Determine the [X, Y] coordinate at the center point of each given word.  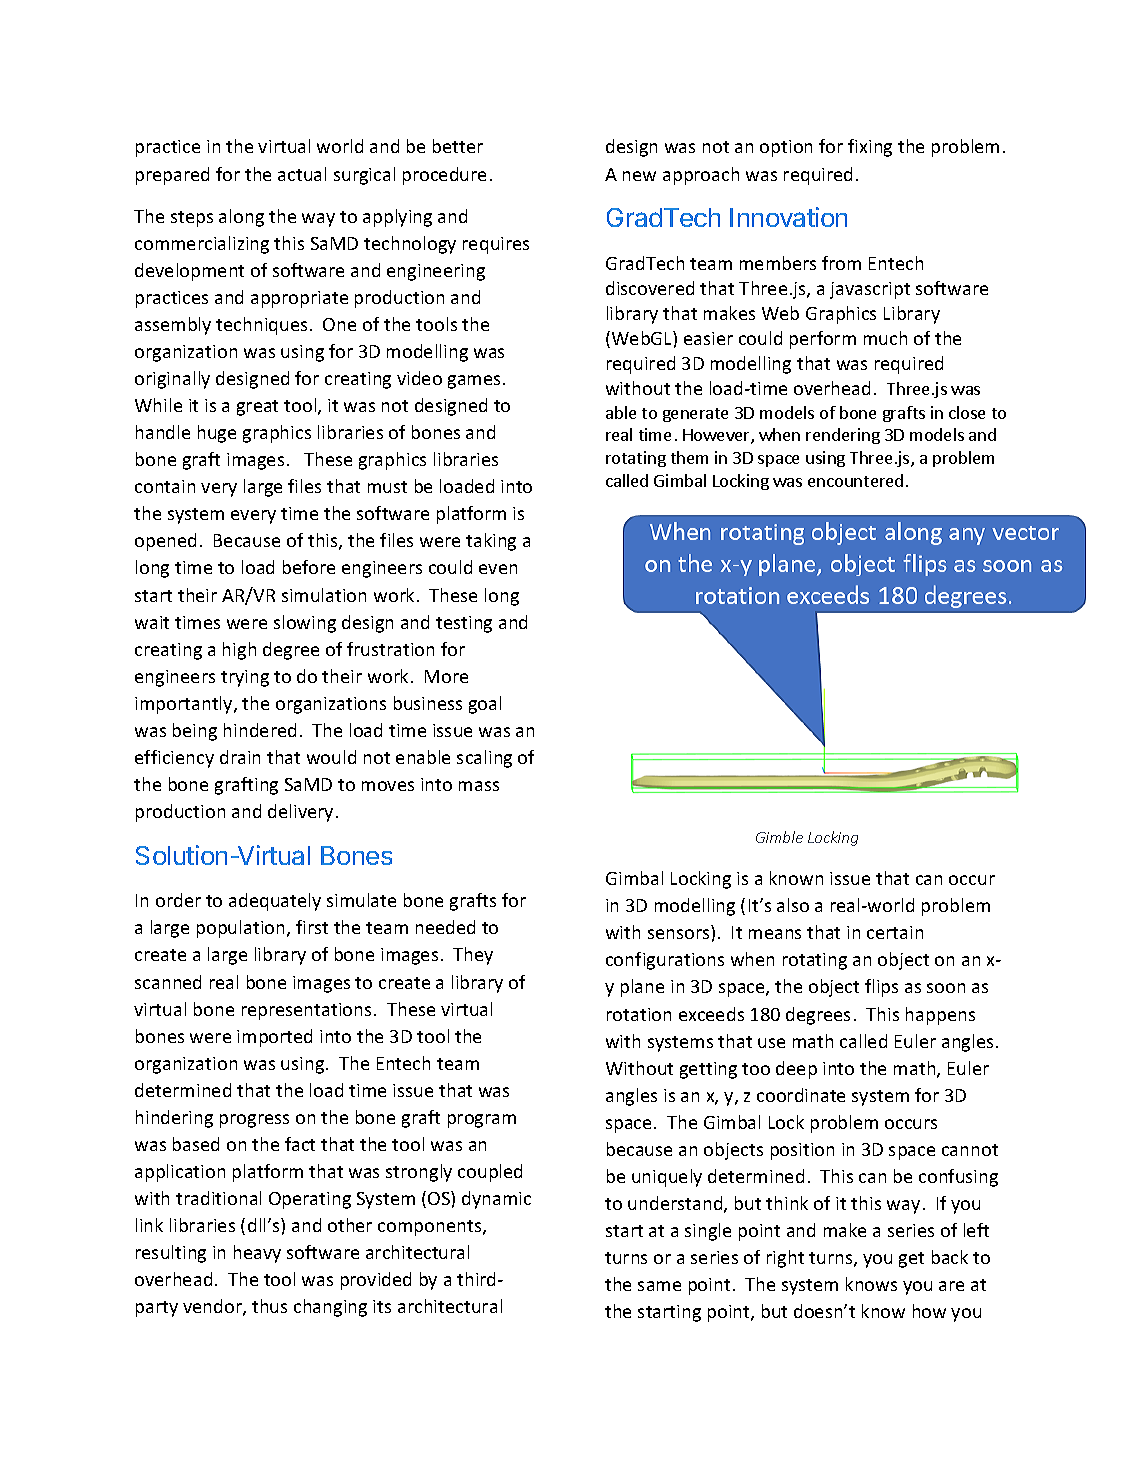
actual [302, 174]
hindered [260, 730]
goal [485, 705]
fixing [870, 148]
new [639, 176]
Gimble [779, 837]
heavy [257, 1254]
